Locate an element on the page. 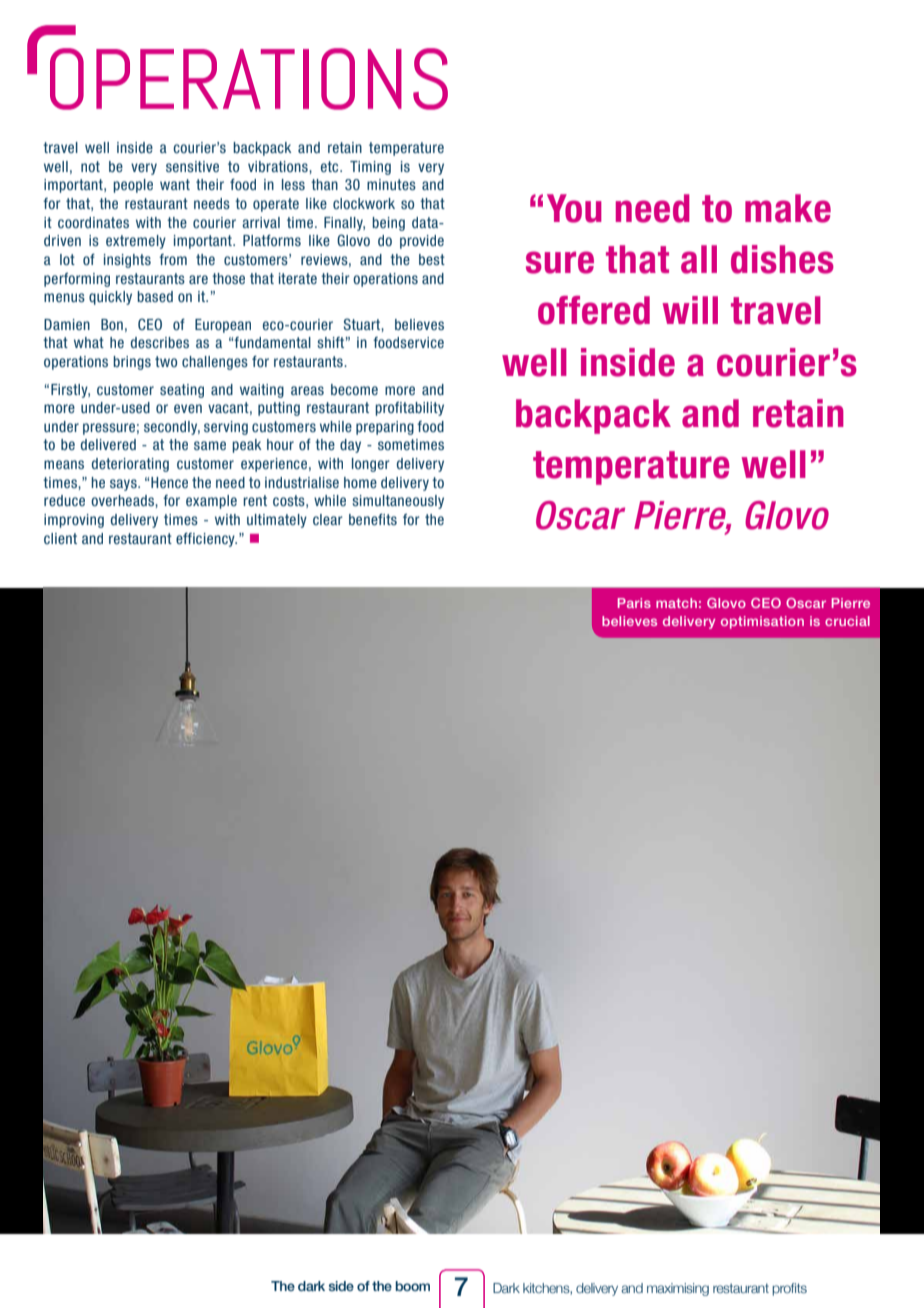  minutes is located at coordinates (391, 184).
